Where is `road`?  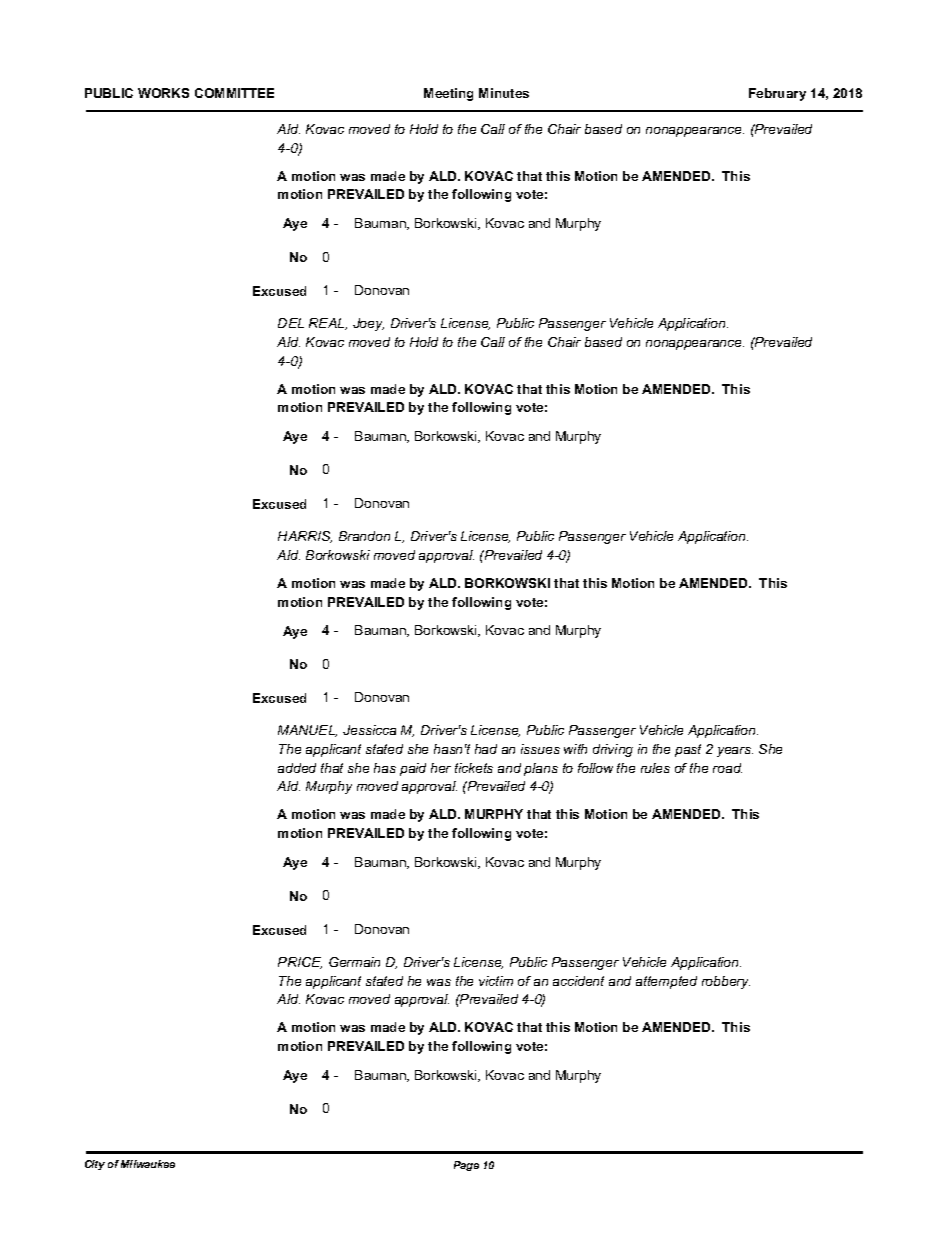 road is located at coordinates (727, 768).
